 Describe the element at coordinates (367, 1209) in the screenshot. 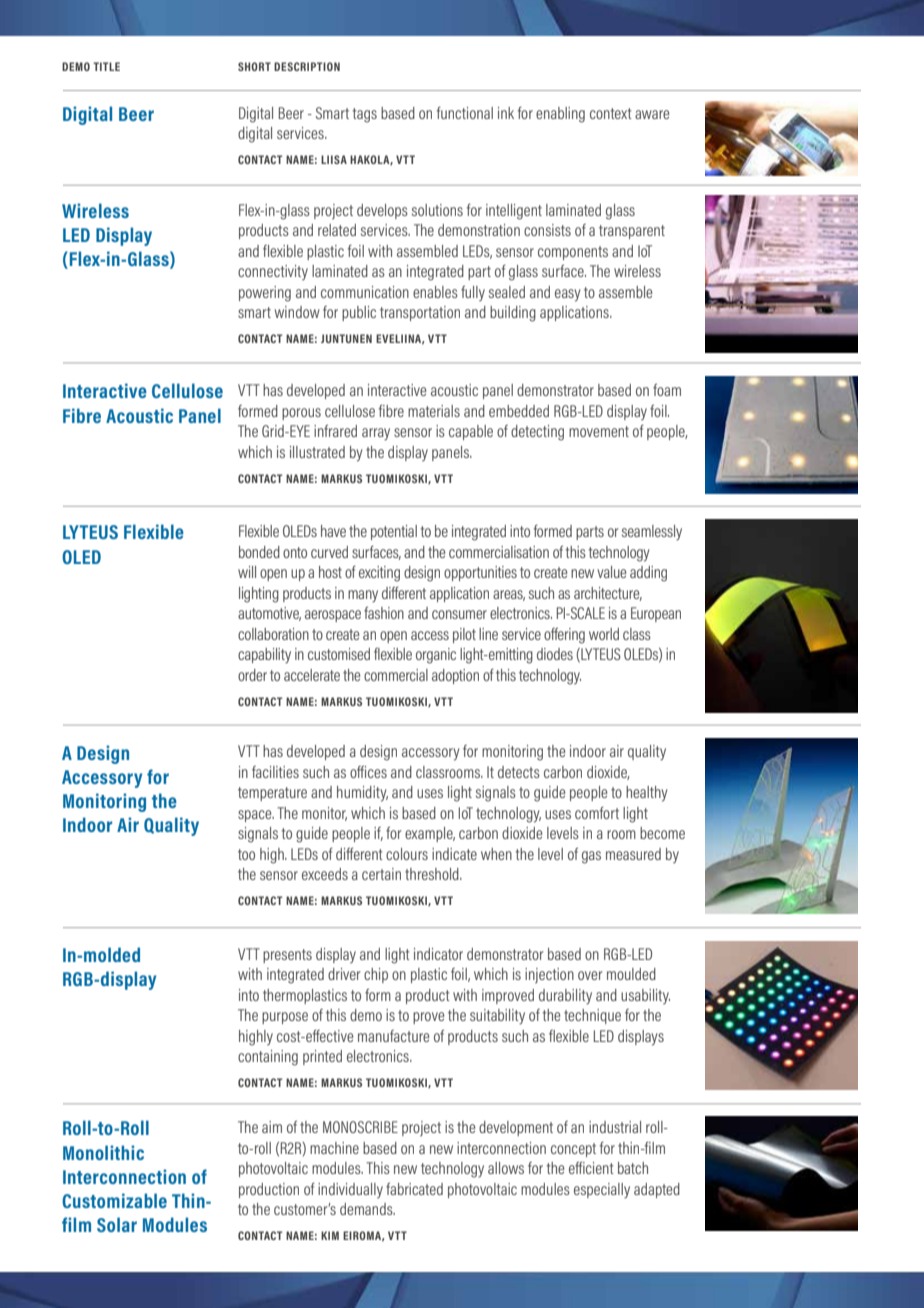

I see `demands` at that location.
